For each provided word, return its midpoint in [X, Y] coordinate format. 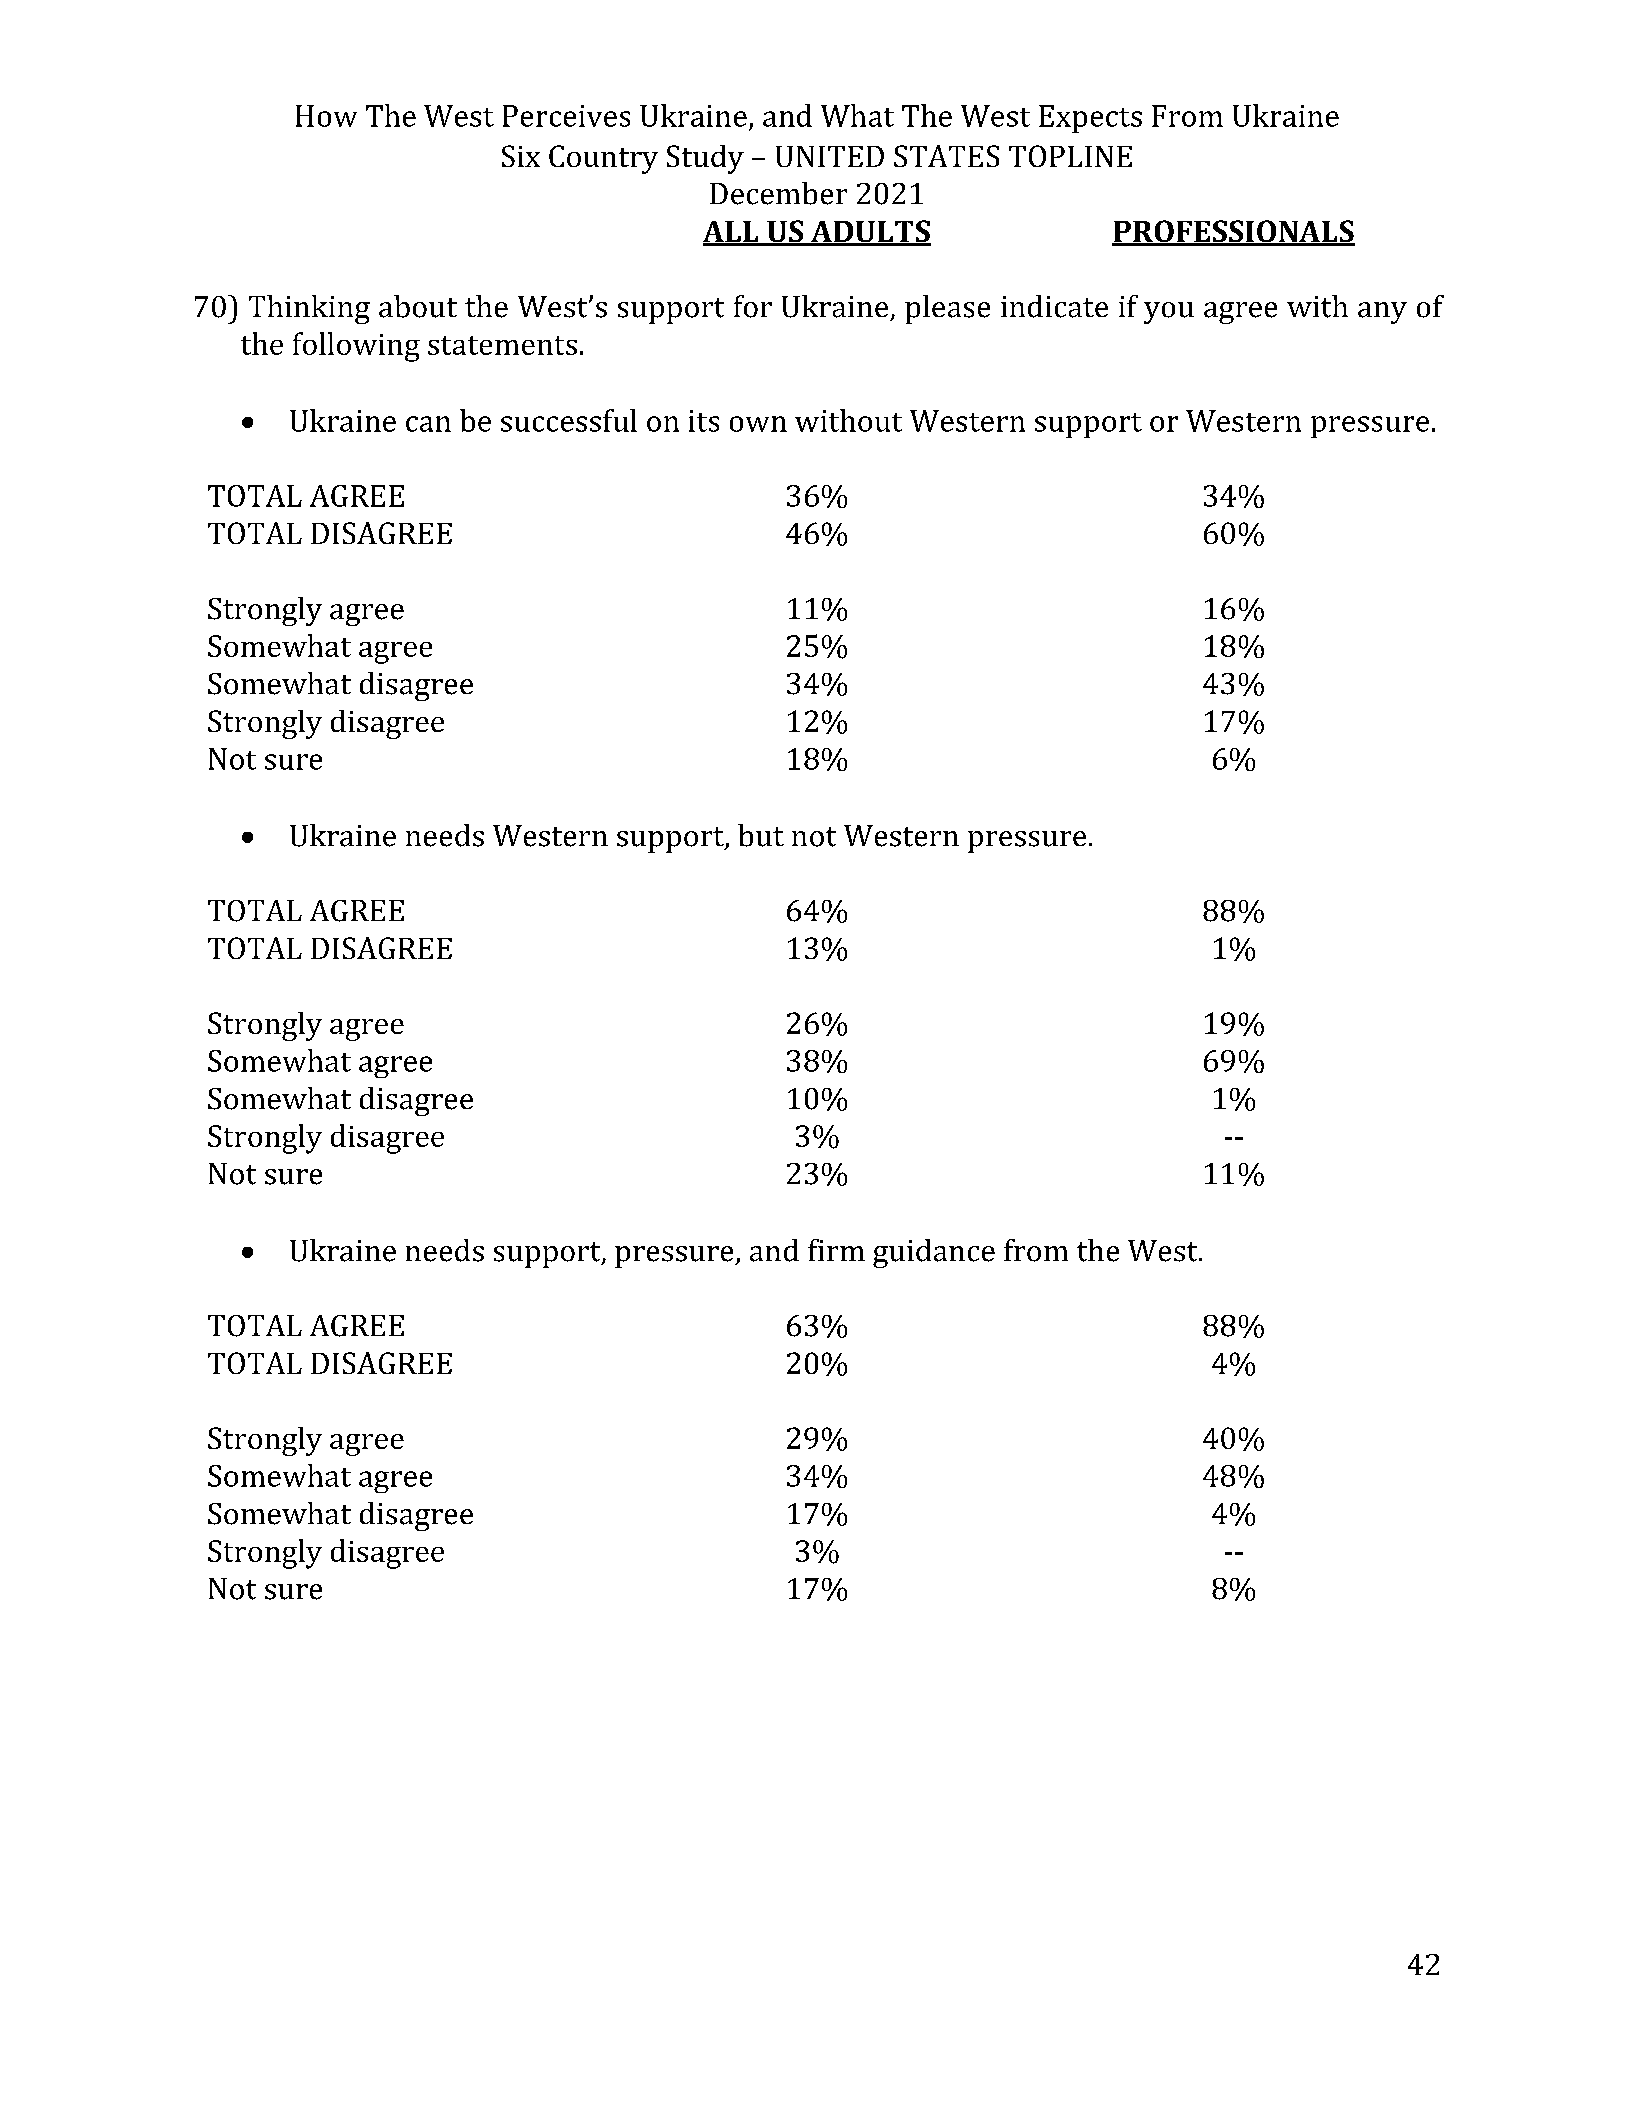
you [1169, 313]
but [761, 835]
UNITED [830, 156]
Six [521, 156]
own [758, 424]
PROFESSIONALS [1233, 232]
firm [836, 1250]
